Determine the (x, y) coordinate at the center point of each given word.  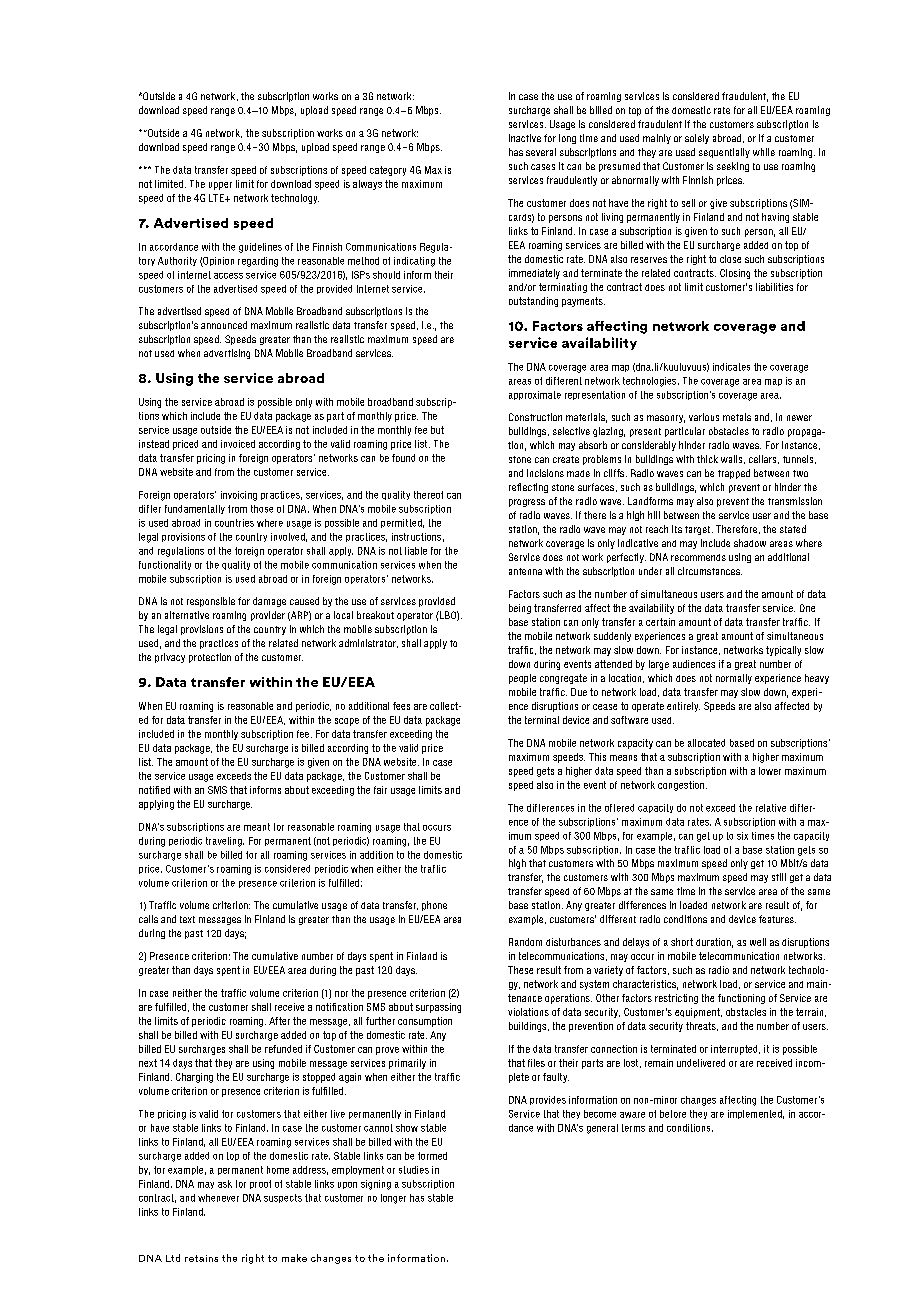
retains (201, 1258)
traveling (225, 842)
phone (434, 906)
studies (414, 1170)
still (779, 877)
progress (527, 503)
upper (220, 186)
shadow (750, 543)
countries (234, 523)
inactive (525, 138)
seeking (733, 167)
